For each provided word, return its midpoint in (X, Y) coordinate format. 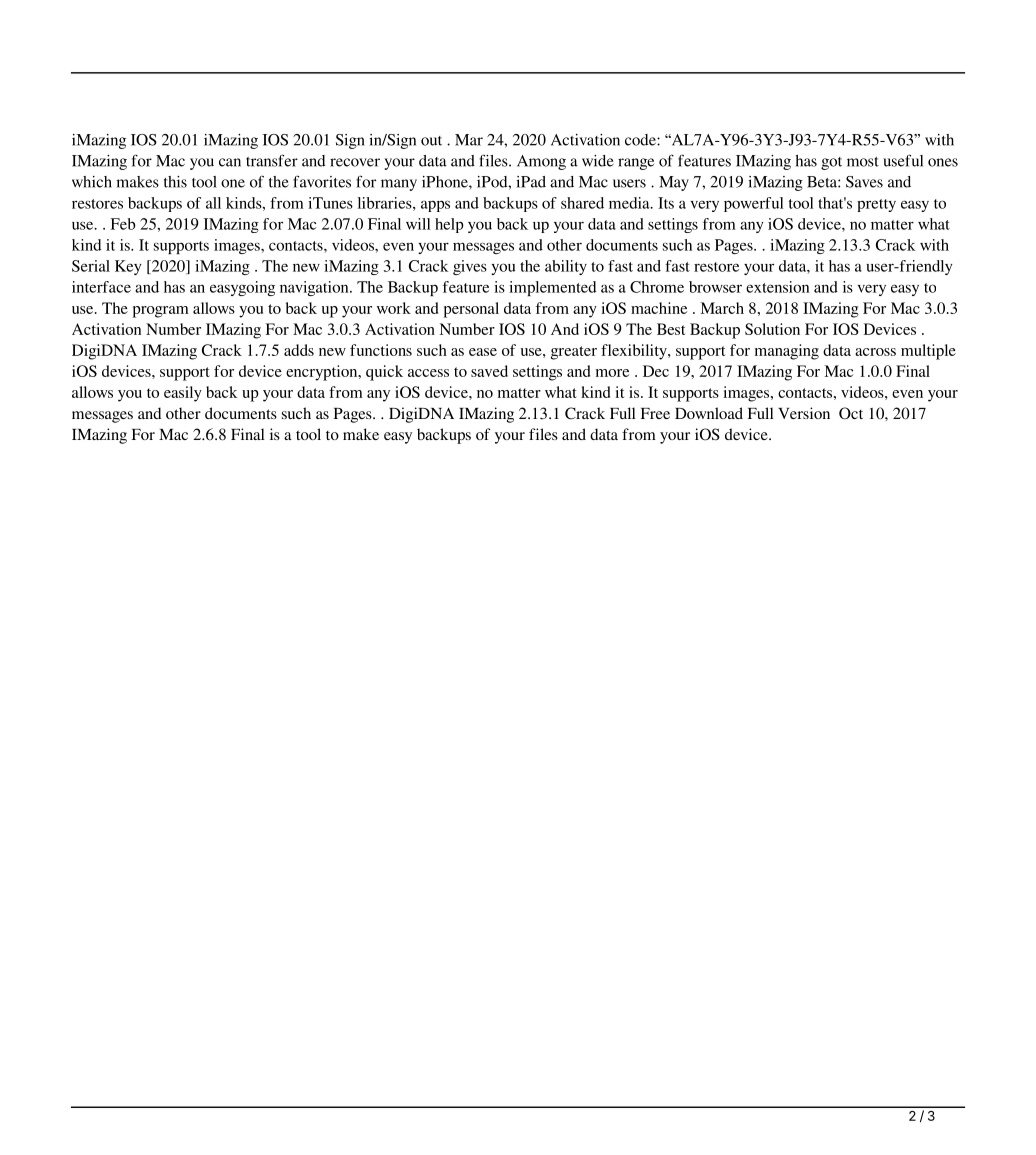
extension (777, 287)
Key (128, 267)
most (863, 162)
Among (541, 162)
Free (655, 413)
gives (470, 267)
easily (183, 394)
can (230, 162)
